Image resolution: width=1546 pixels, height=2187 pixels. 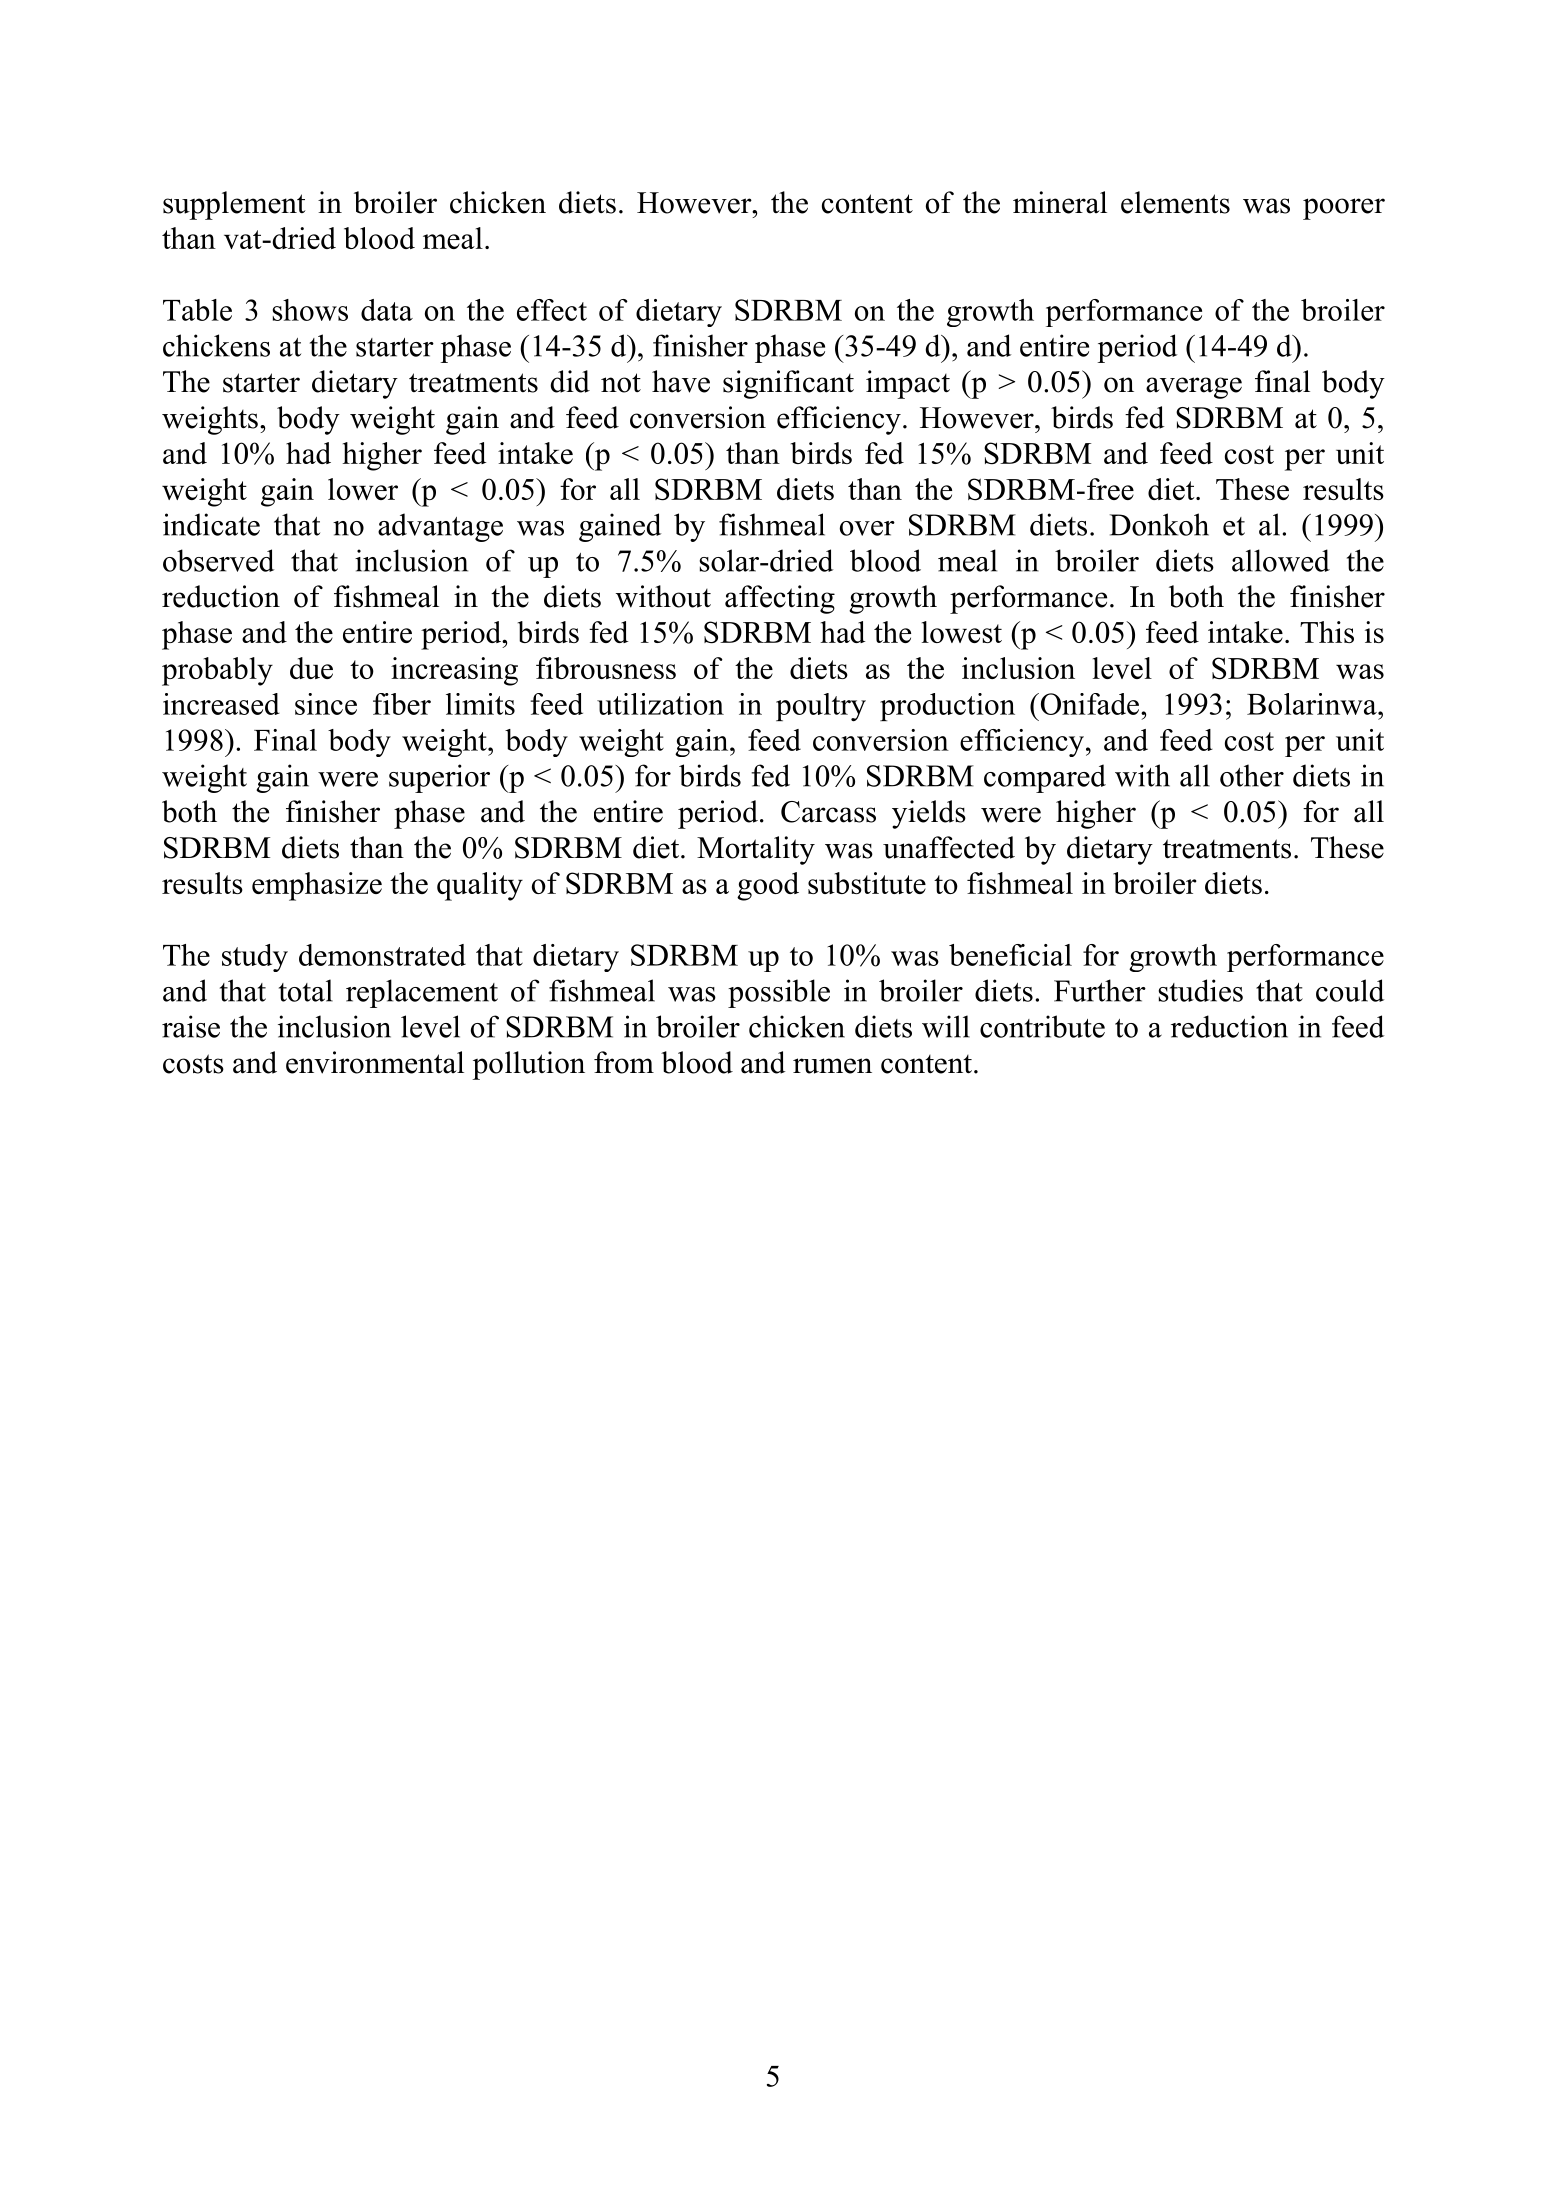 I want to click on supplement, so click(x=234, y=205).
